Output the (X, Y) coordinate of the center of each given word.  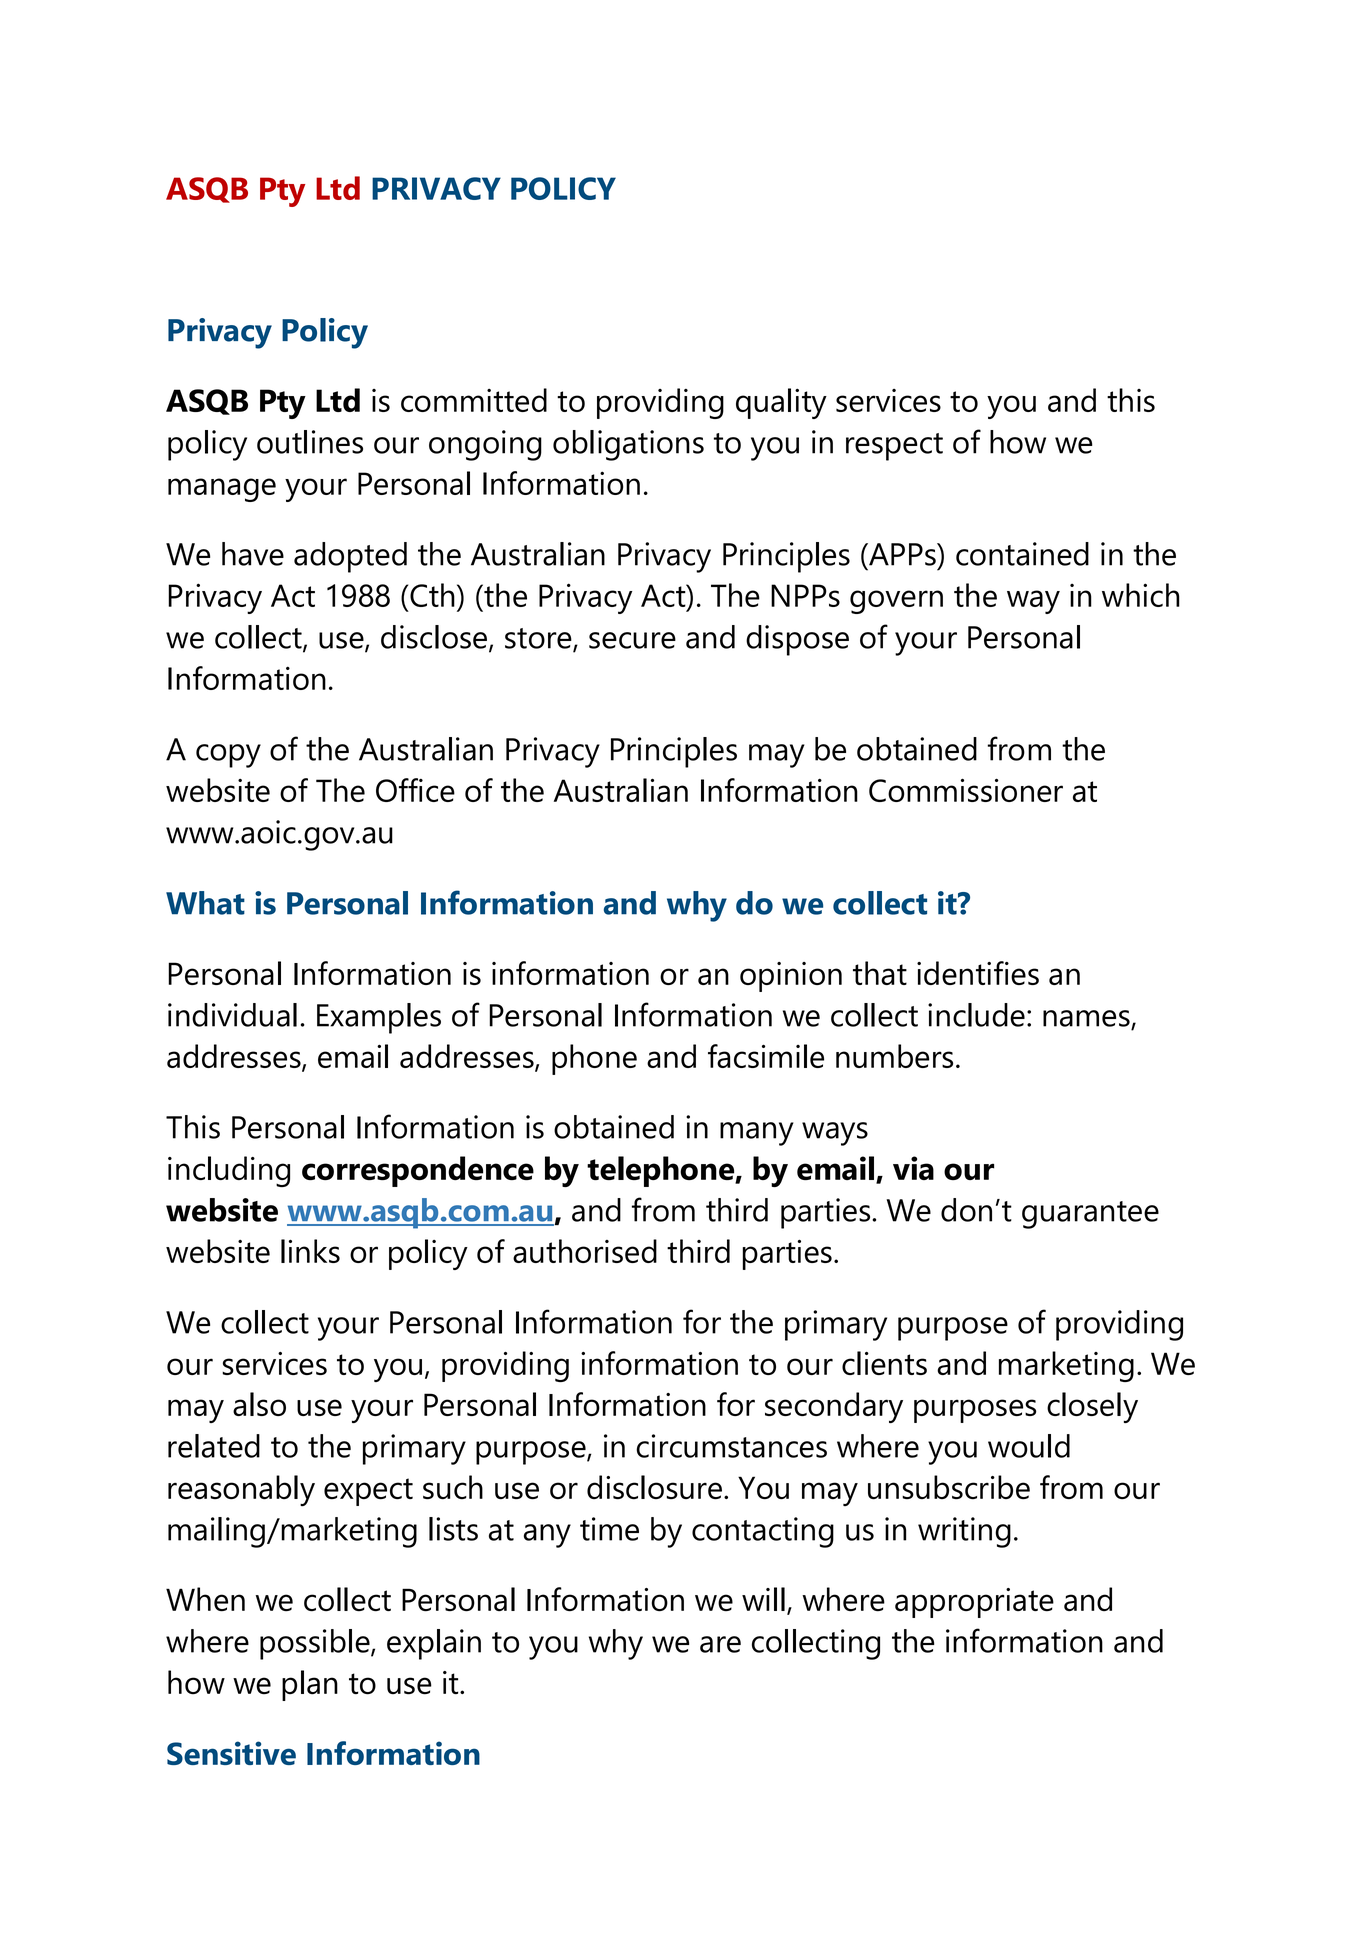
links (310, 1251)
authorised (585, 1251)
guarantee (1090, 1215)
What (205, 903)
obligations (628, 445)
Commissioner (966, 790)
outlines (310, 442)
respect (894, 447)
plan (310, 1685)
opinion (791, 977)
